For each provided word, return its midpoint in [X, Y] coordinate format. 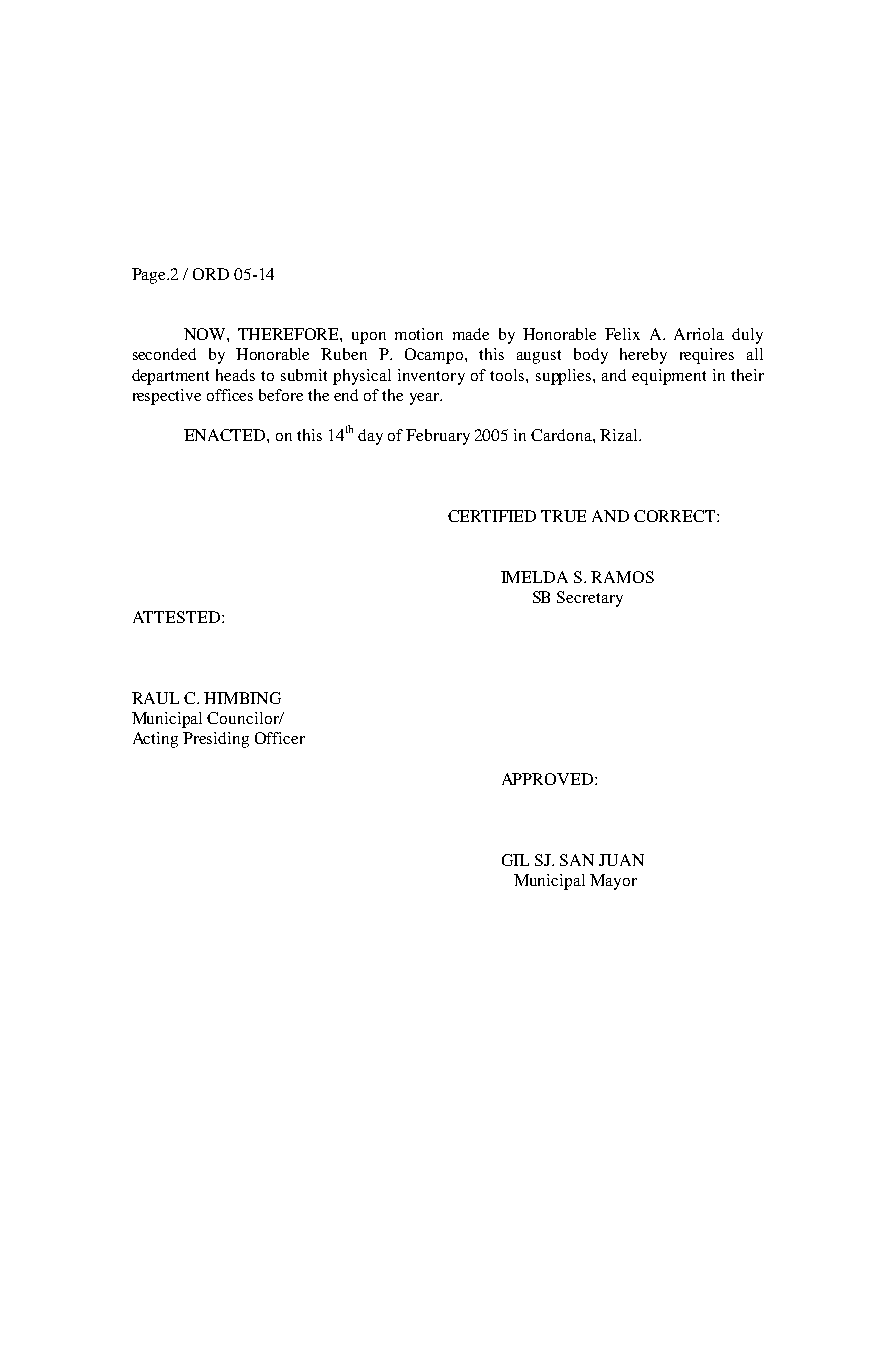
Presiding [216, 740]
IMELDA [534, 577]
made [471, 334]
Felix [622, 334]
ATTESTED [176, 617]
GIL [515, 860]
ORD [211, 274]
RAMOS [622, 577]
